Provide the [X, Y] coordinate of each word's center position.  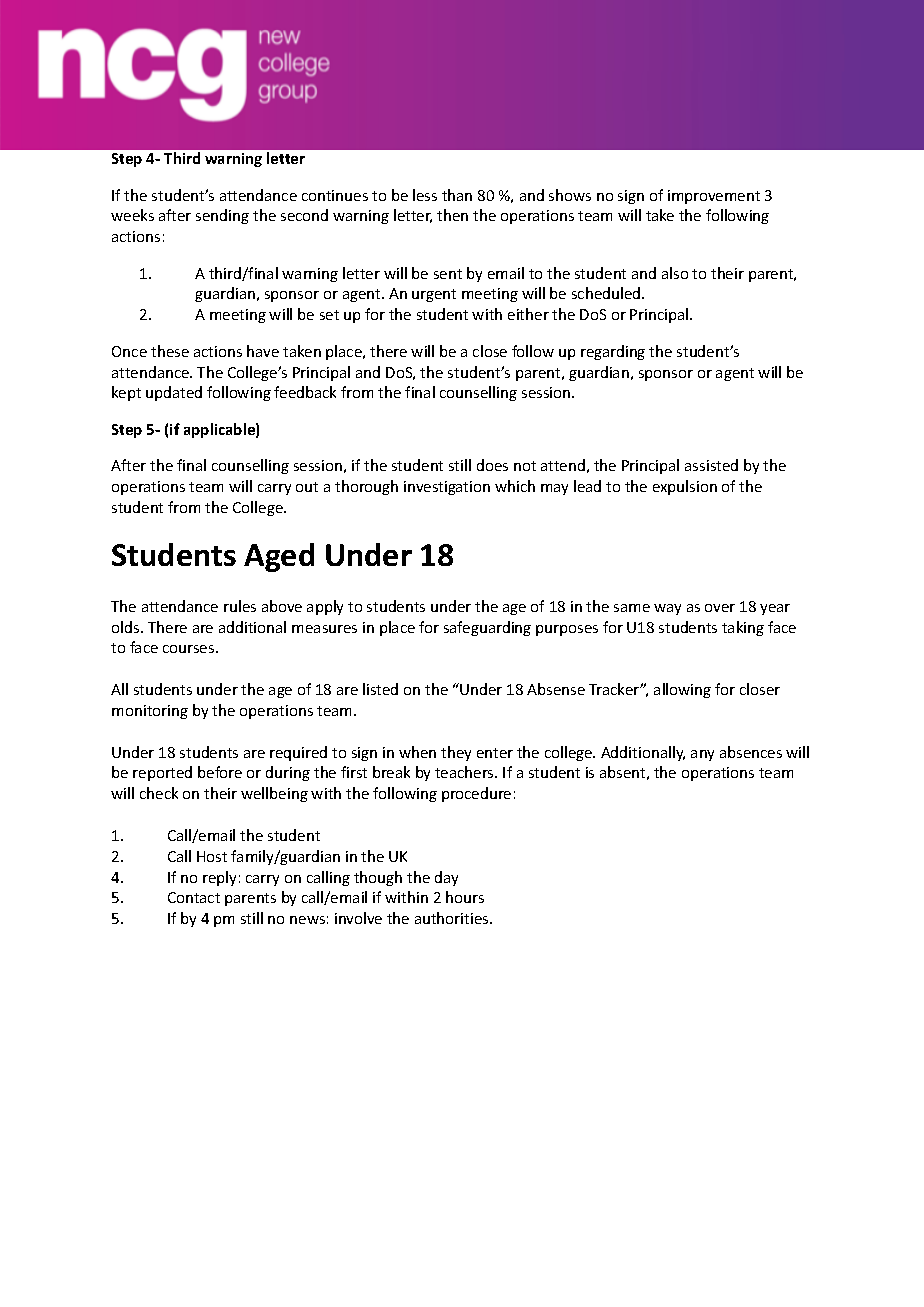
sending [222, 216]
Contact [194, 897]
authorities [453, 918]
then [452, 215]
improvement [714, 197]
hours [465, 897]
